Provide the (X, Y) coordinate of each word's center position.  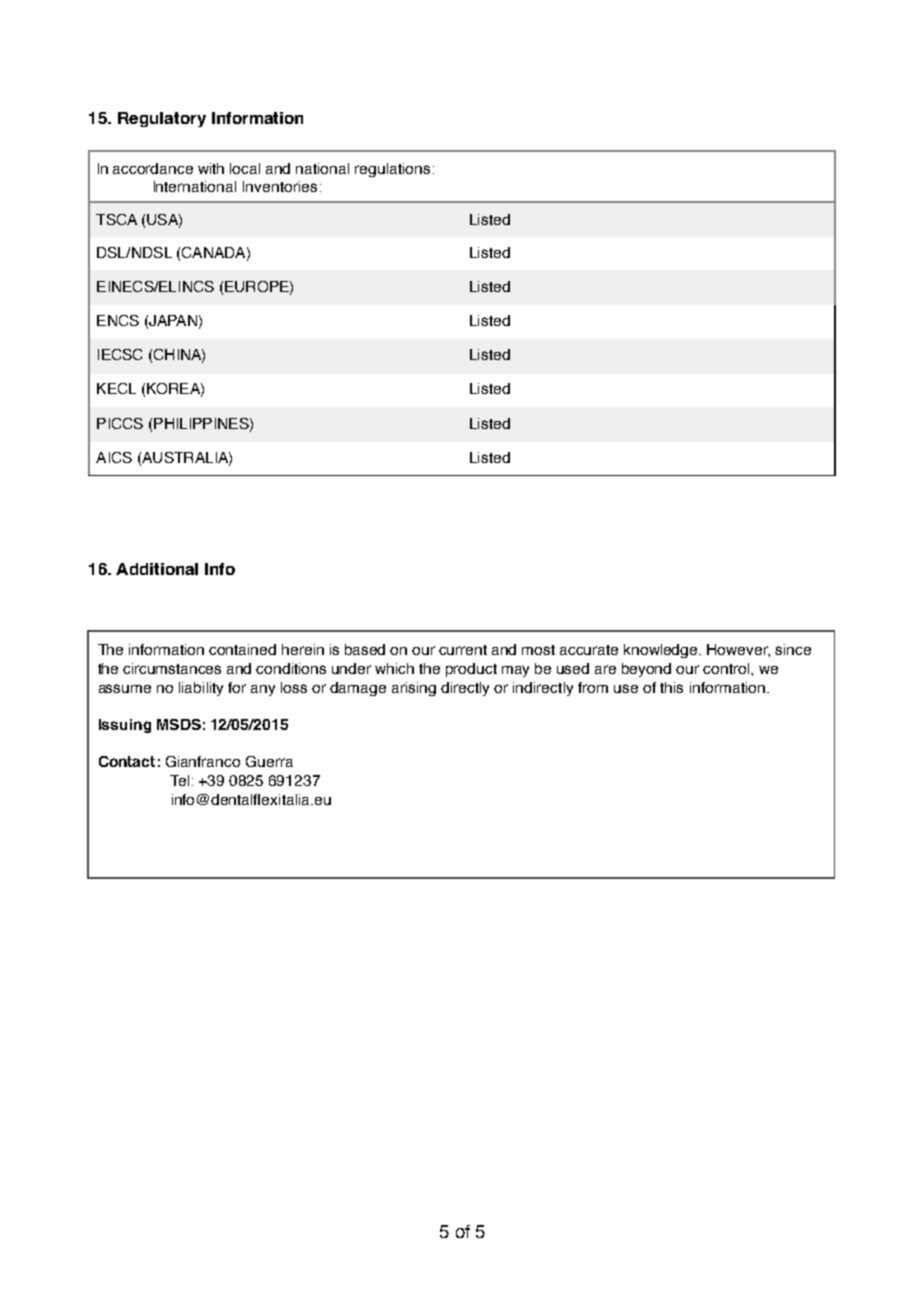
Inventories (280, 186)
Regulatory (162, 119)
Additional (157, 569)
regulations (392, 170)
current (463, 650)
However (738, 650)
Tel (179, 780)
